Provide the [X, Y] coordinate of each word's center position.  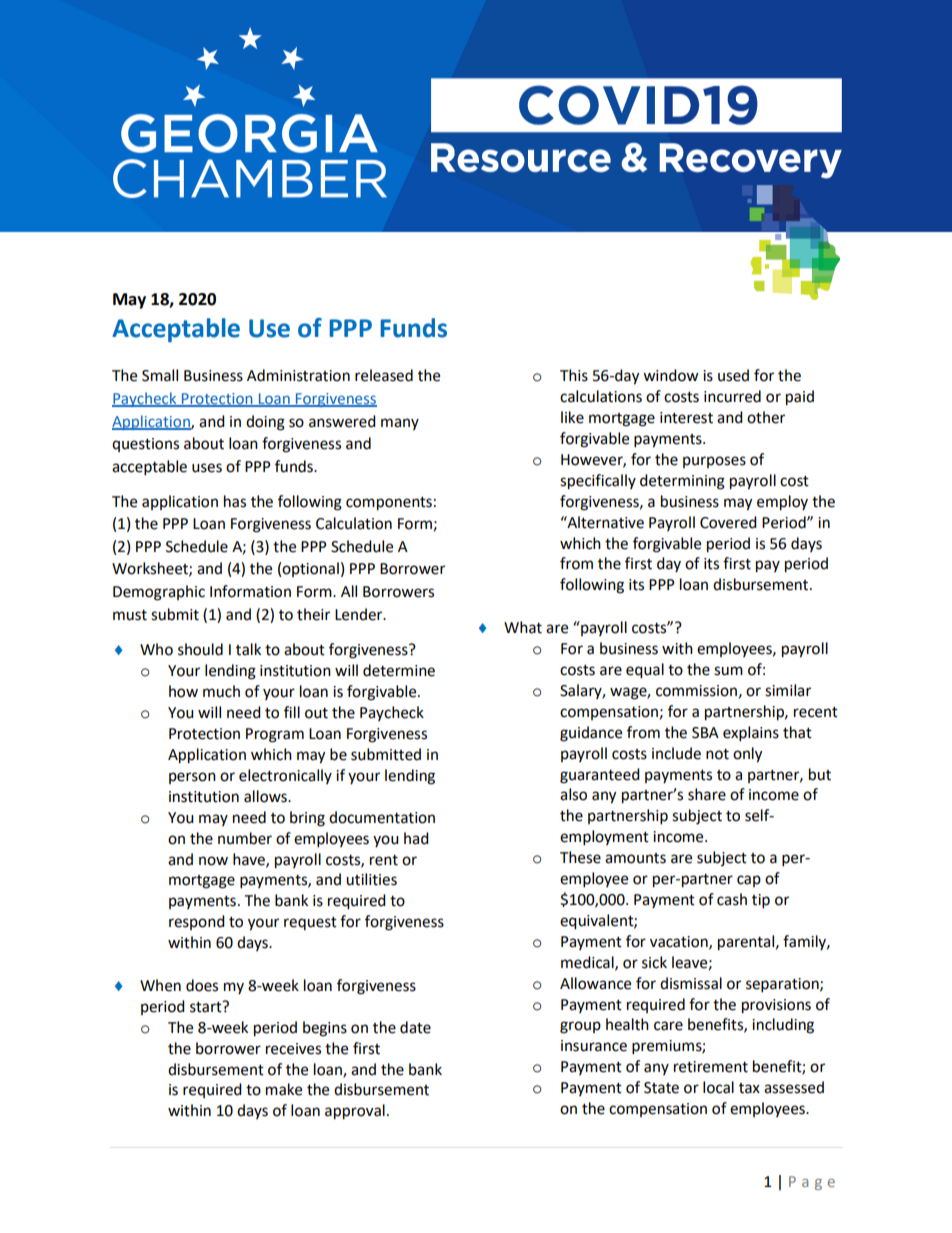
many [400, 424]
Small [160, 375]
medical [588, 963]
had [416, 838]
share [707, 794]
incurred [732, 396]
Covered [728, 522]
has [235, 501]
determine [399, 670]
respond [197, 922]
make [284, 1089]
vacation [680, 942]
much [221, 691]
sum [728, 671]
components [389, 504]
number [245, 838]
